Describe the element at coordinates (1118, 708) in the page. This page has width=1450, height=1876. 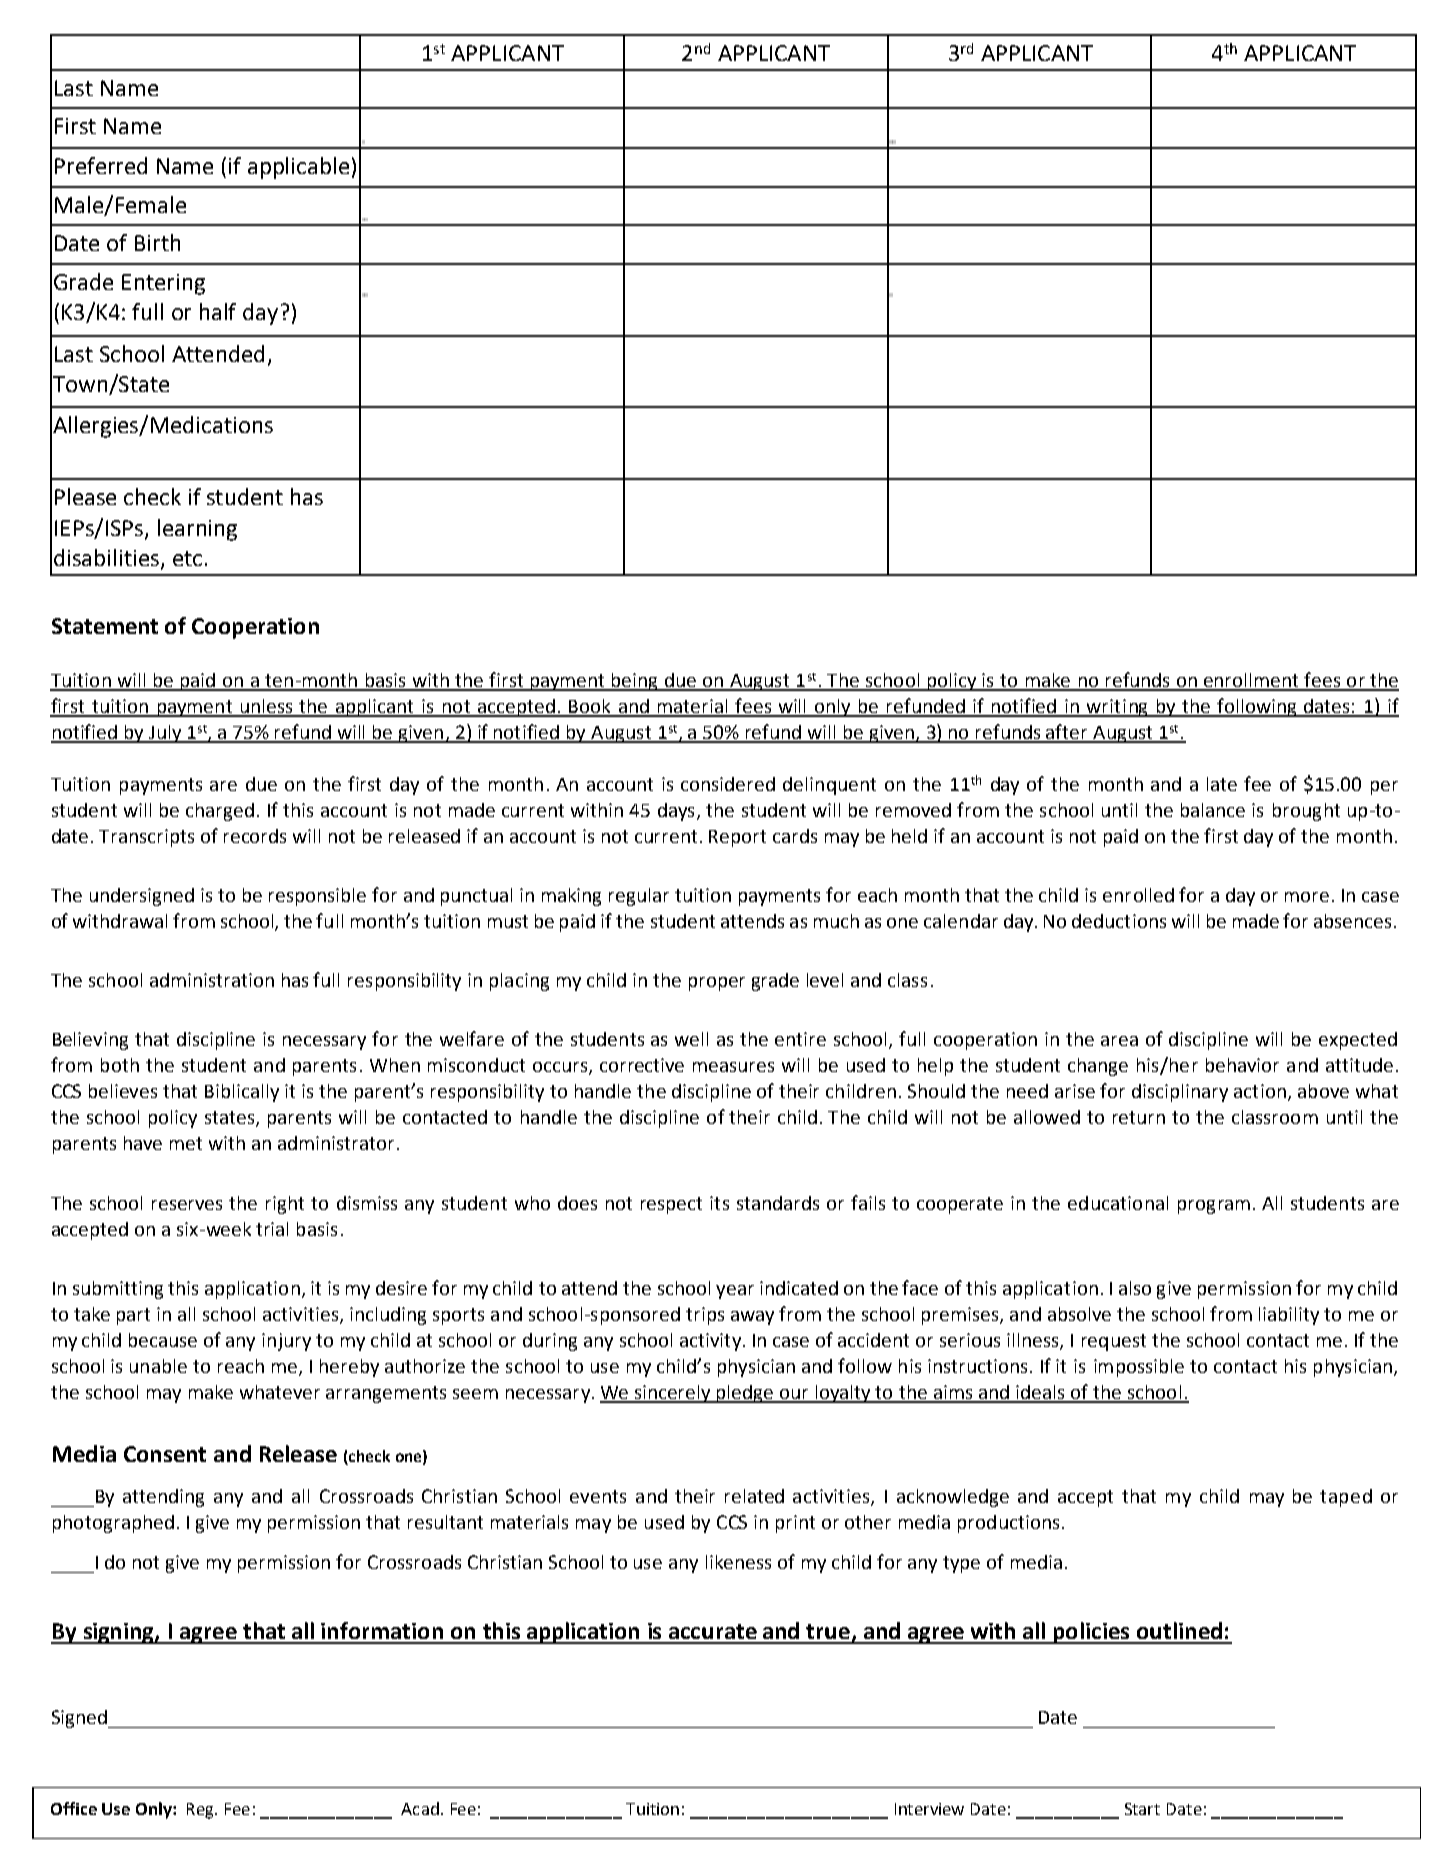
I see `writing` at that location.
